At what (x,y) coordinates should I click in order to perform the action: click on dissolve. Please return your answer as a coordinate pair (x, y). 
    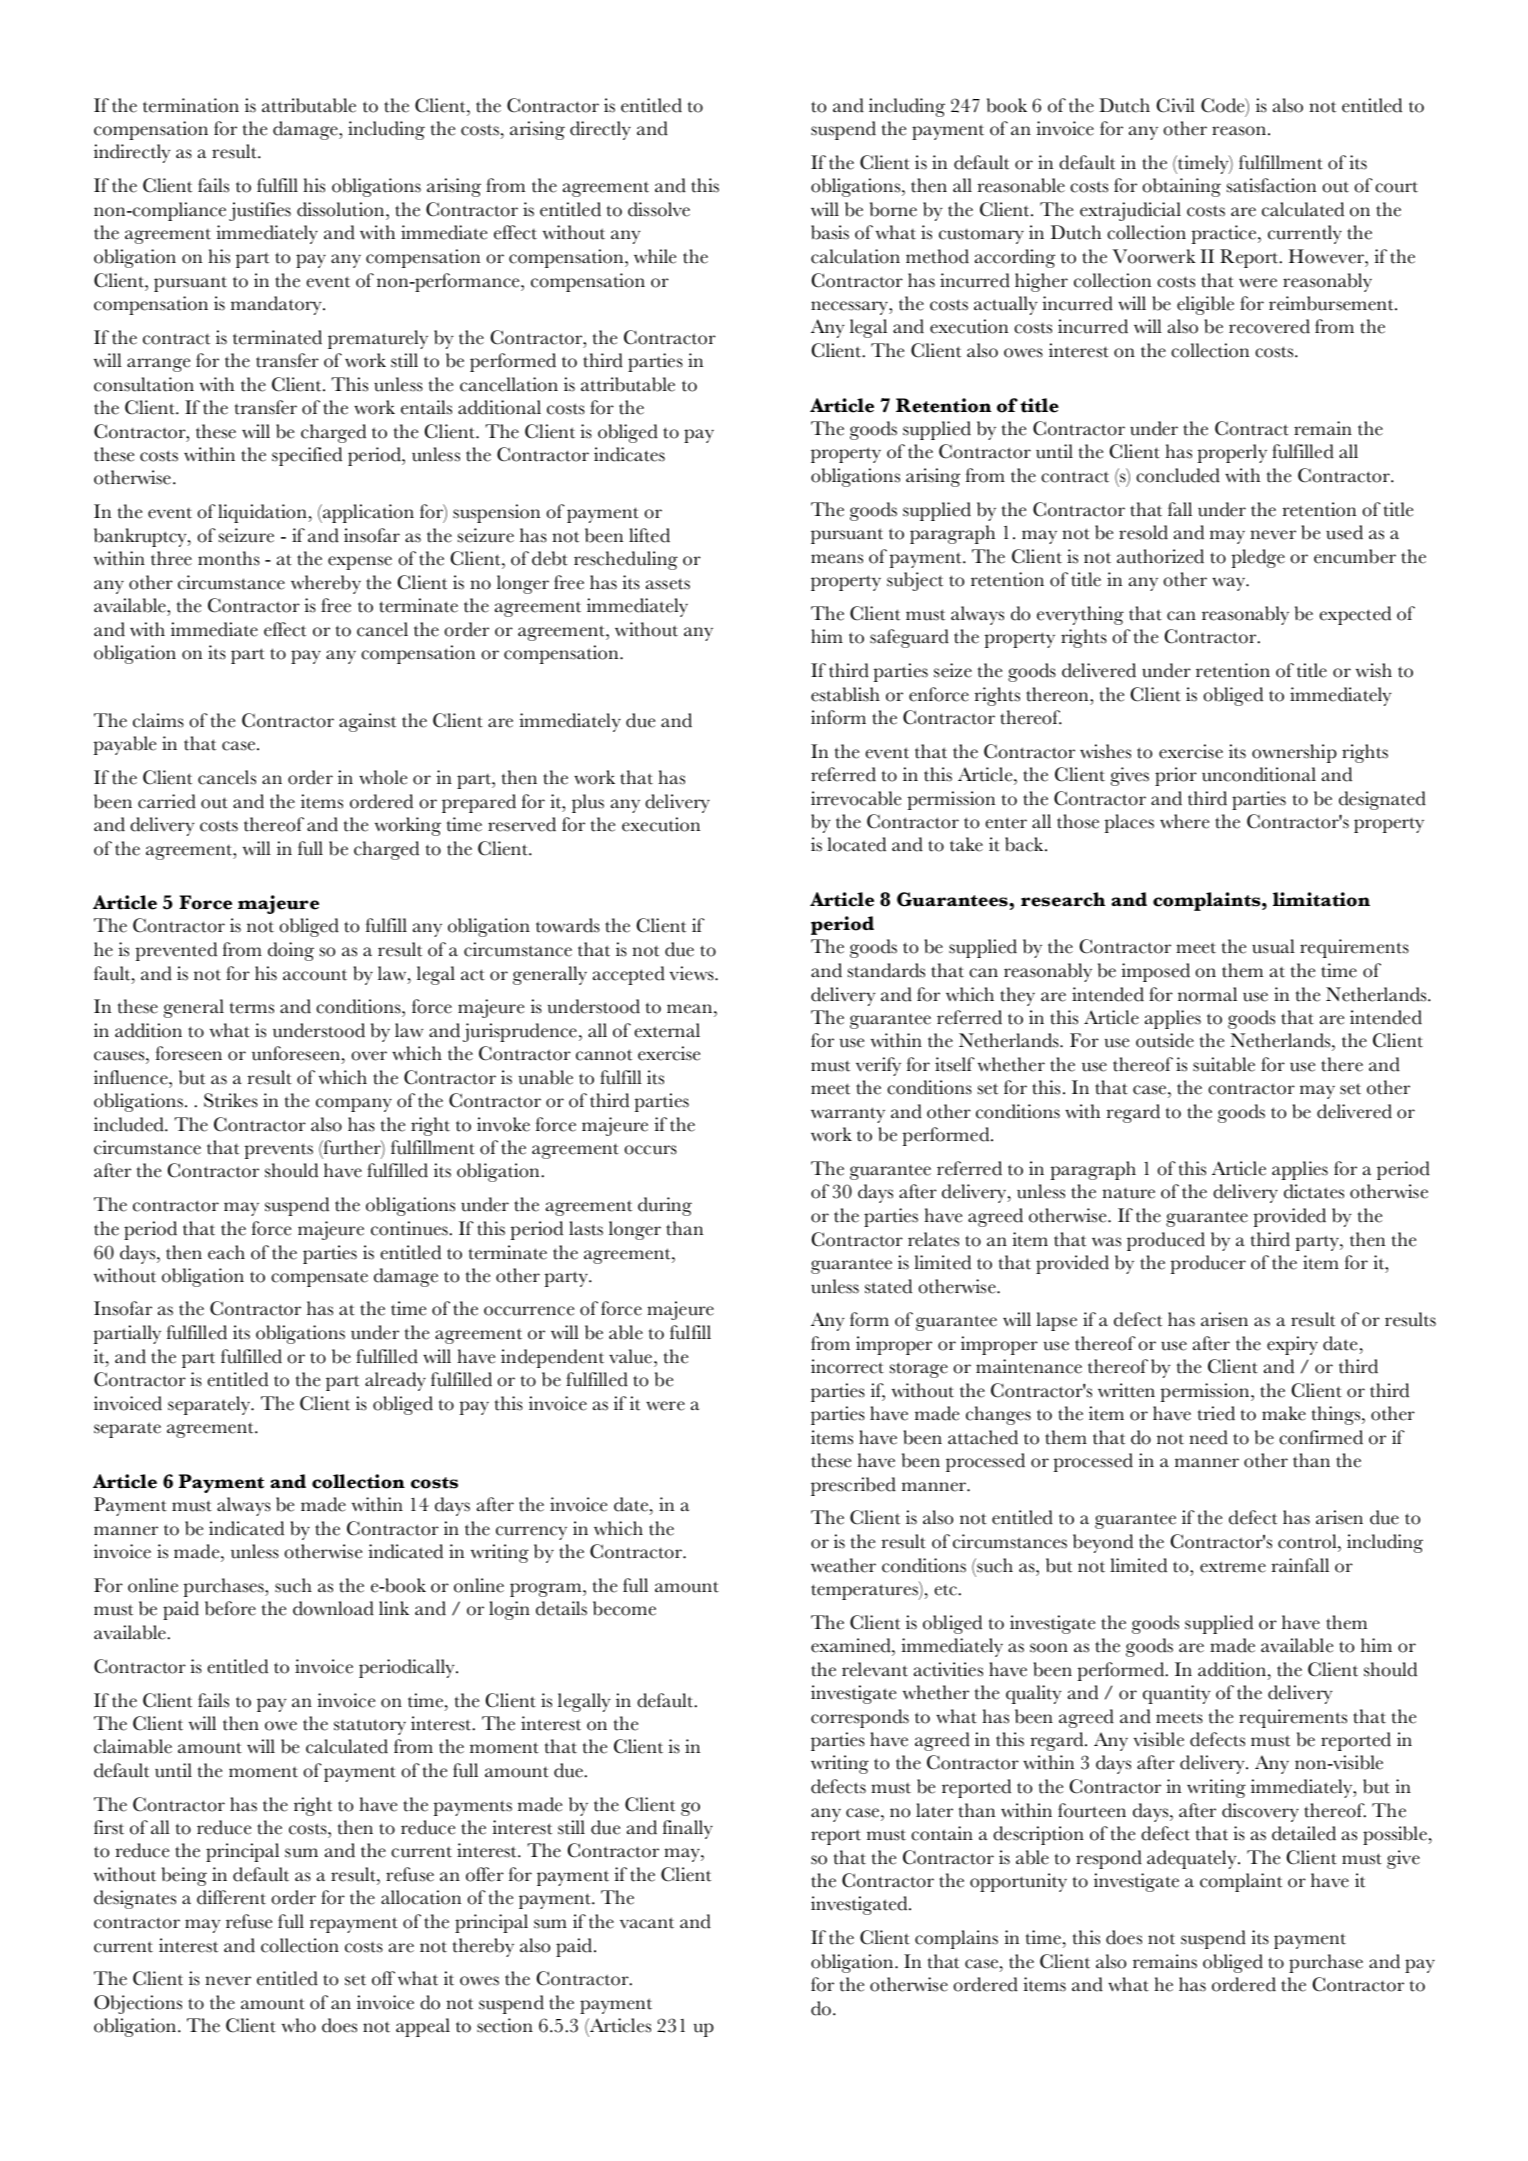
    Looking at the image, I should click on (659, 209).
